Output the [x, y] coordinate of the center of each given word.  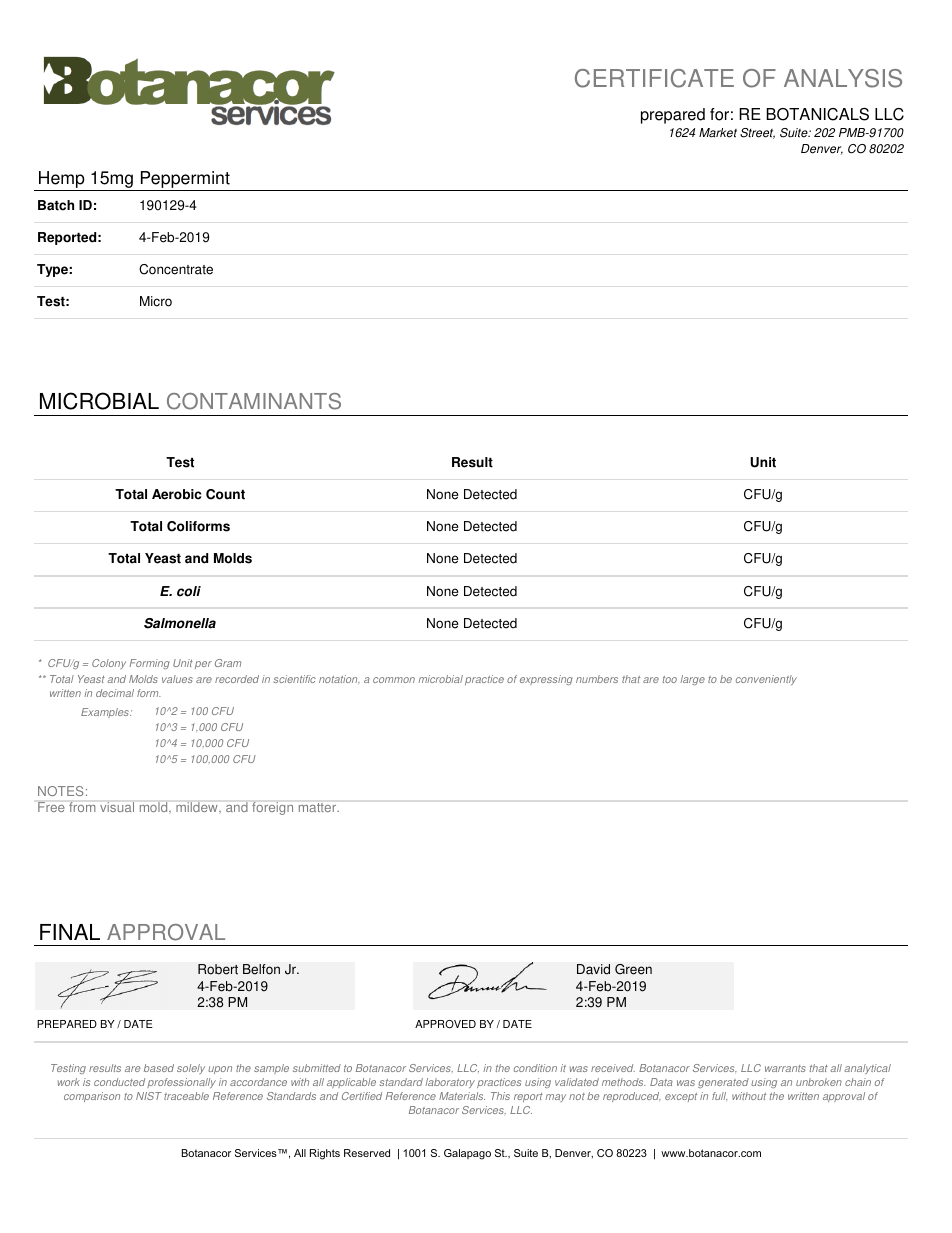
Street [757, 133]
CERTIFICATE [654, 78]
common [394, 680]
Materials [462, 1096]
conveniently [766, 680]
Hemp [62, 181]
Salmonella [180, 623]
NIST [149, 1096]
